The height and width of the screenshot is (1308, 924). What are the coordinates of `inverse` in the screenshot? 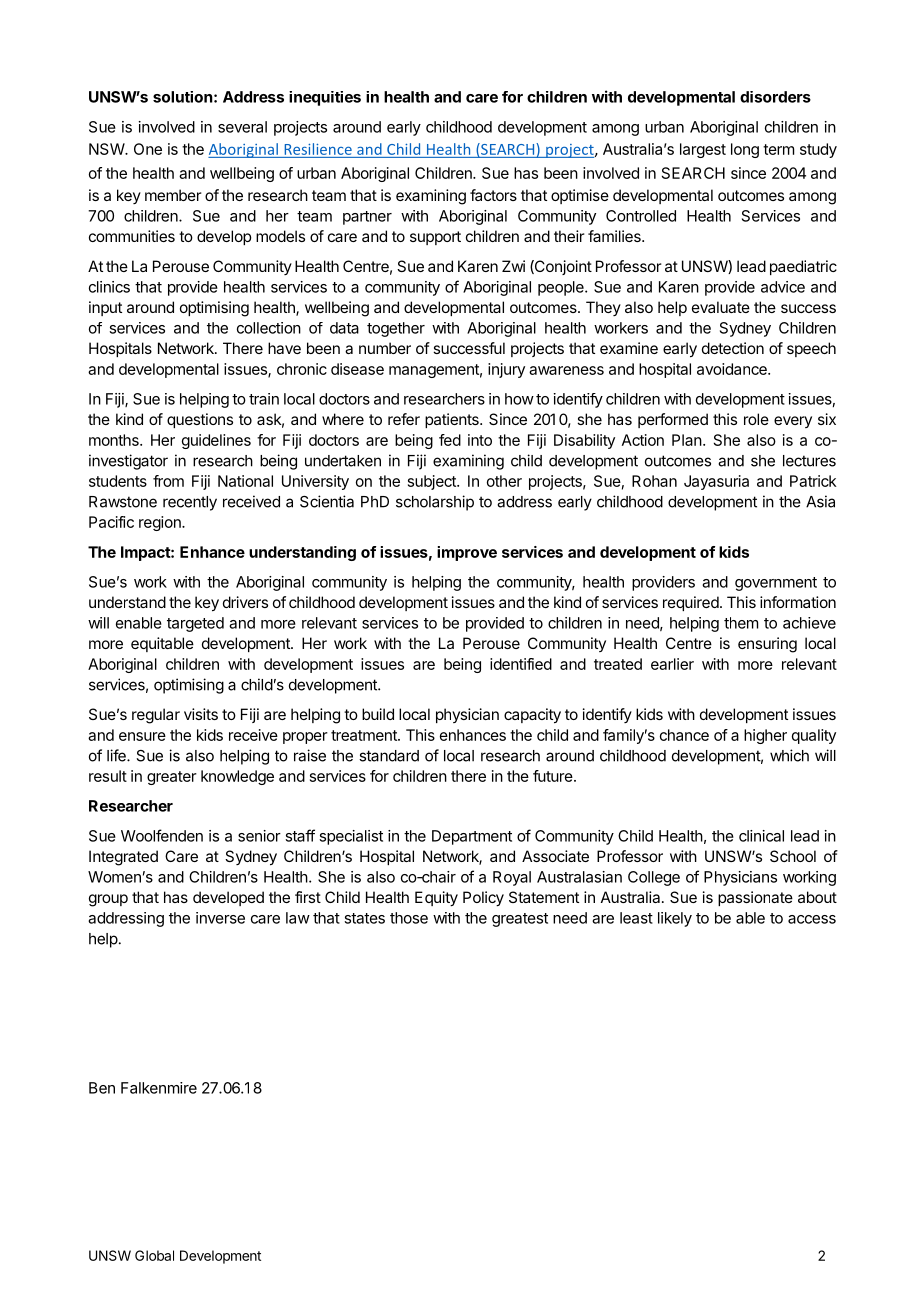 It's located at (220, 918).
